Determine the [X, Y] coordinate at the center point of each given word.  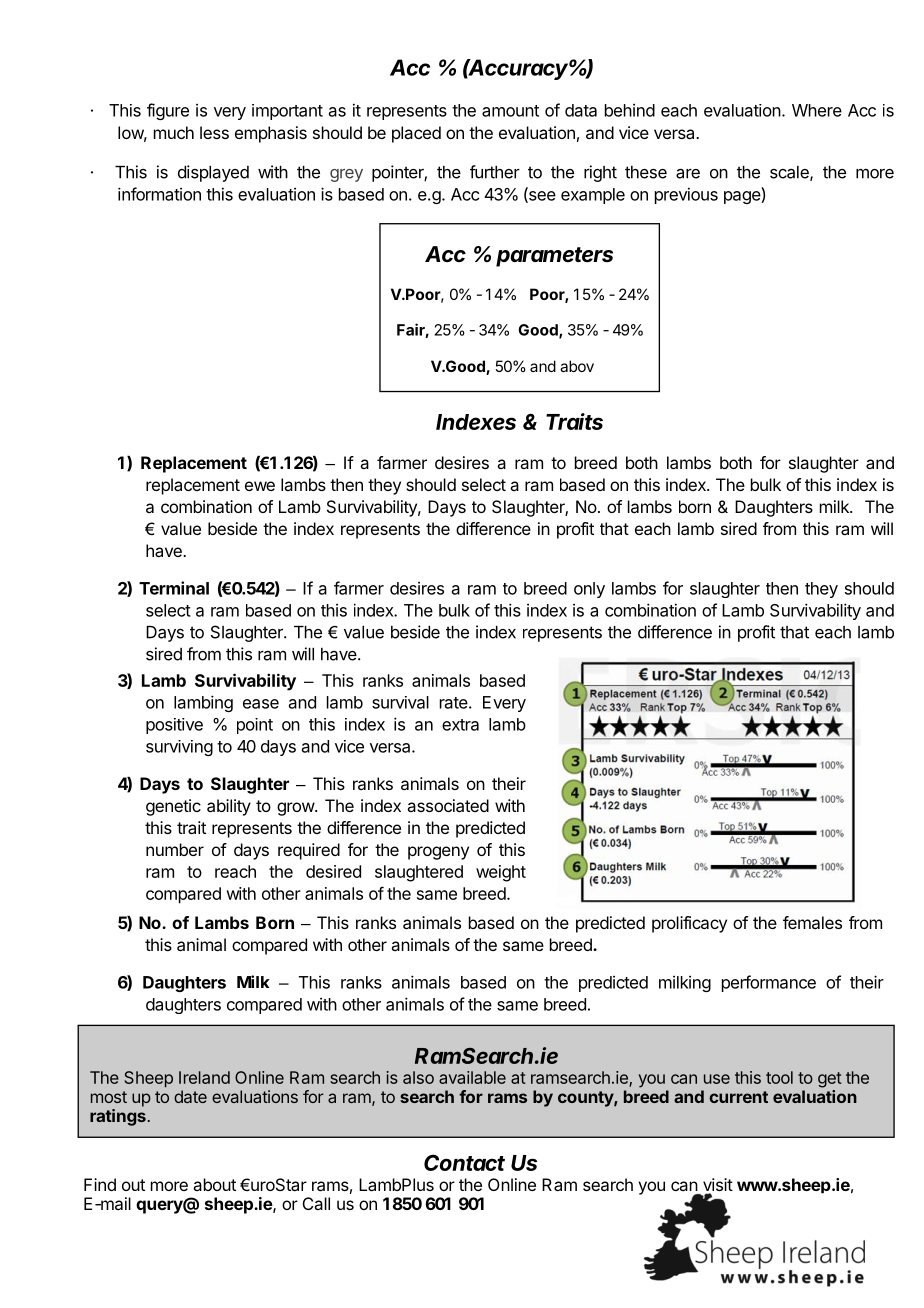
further [495, 172]
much [174, 132]
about [214, 1184]
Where [817, 110]
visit [718, 1186]
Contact [464, 1162]
